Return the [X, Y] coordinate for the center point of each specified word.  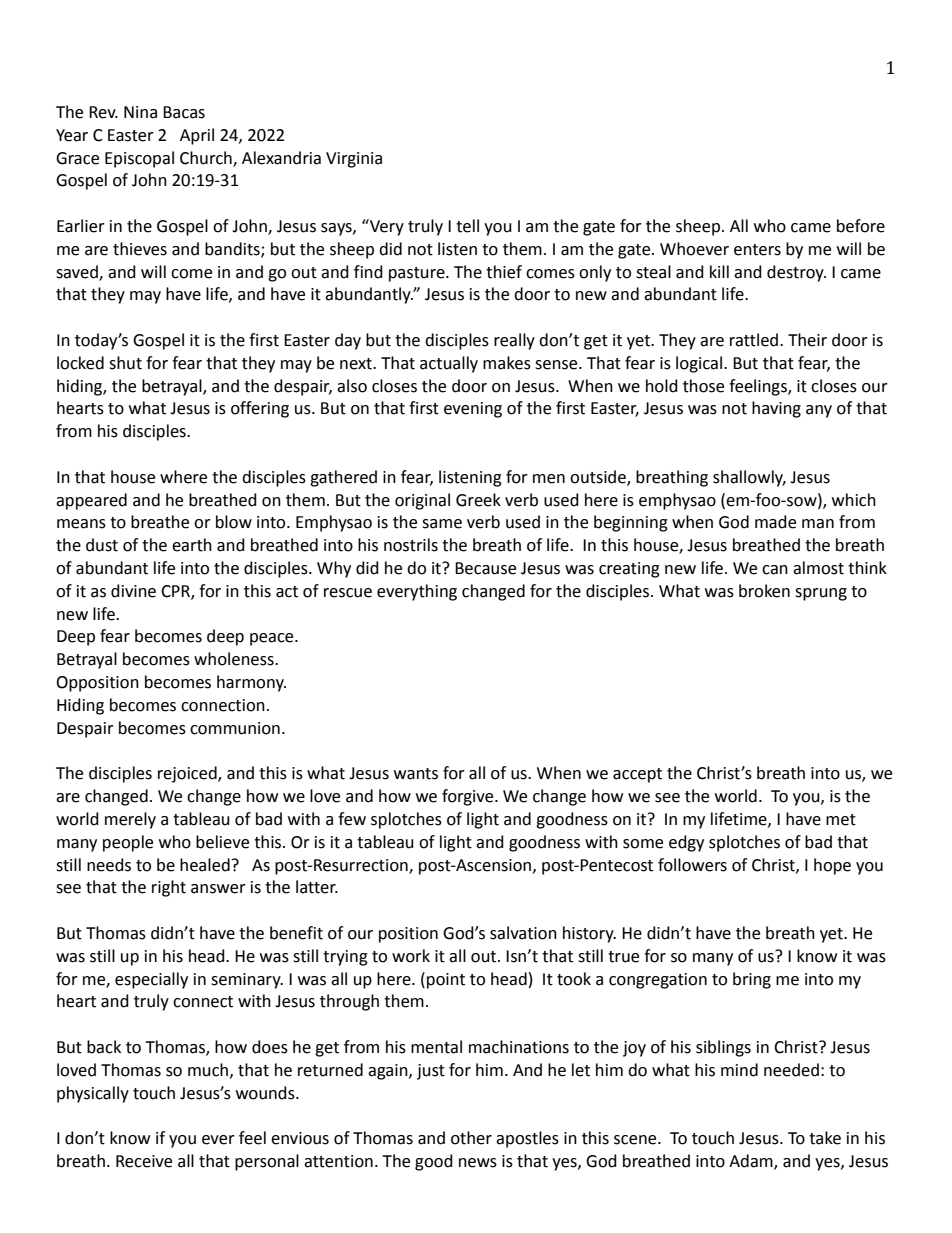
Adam [752, 1162]
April [197, 136]
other [471, 1138]
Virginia [354, 160]
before [861, 226]
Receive [144, 1161]
